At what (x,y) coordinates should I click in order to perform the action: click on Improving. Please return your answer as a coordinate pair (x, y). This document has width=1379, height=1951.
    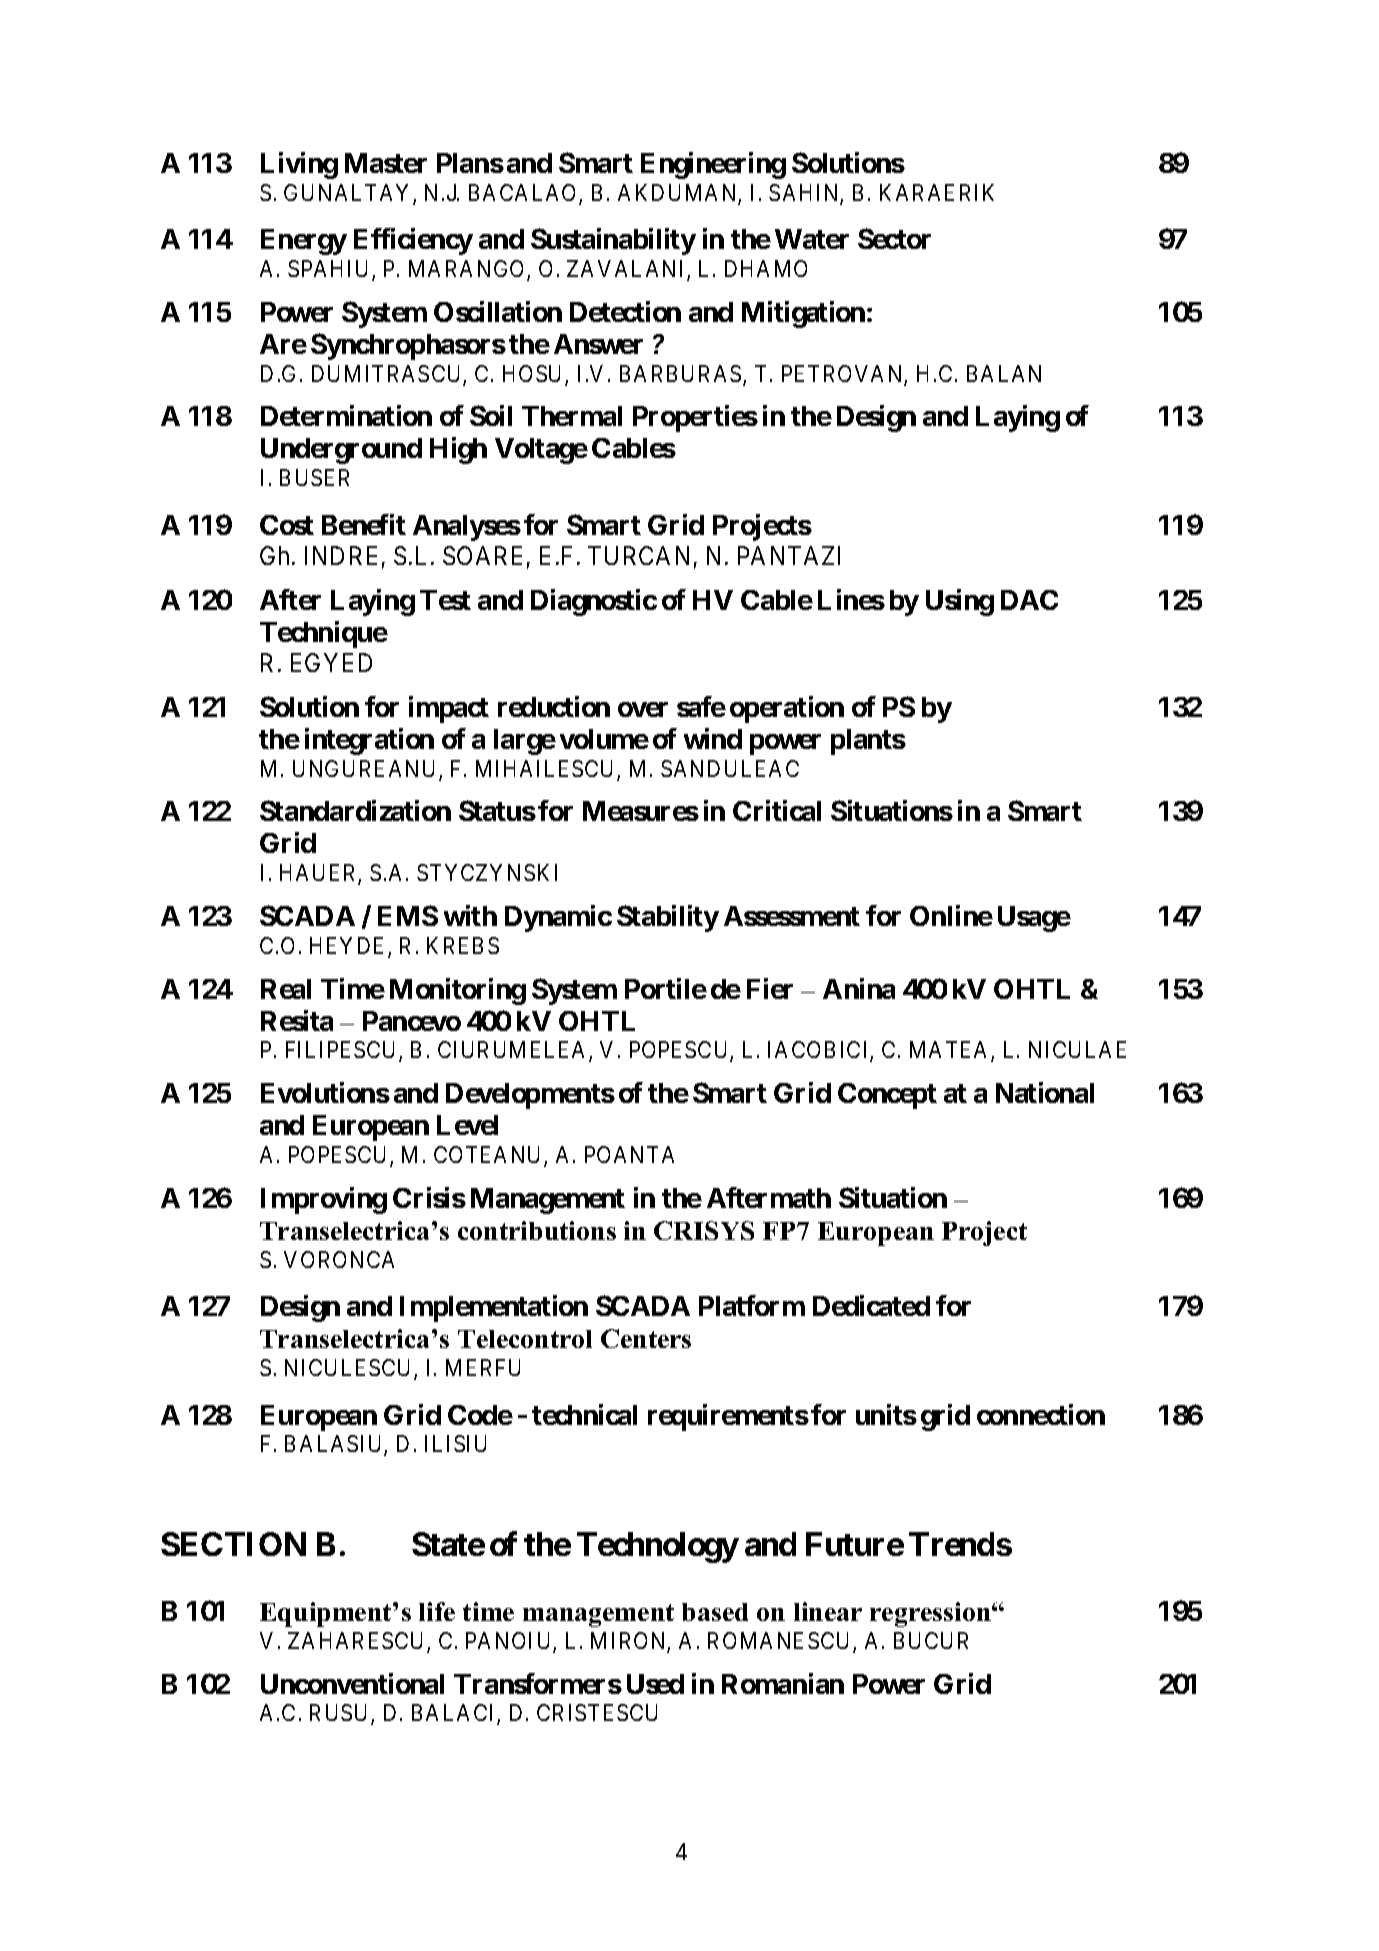
    Looking at the image, I should click on (324, 1200).
